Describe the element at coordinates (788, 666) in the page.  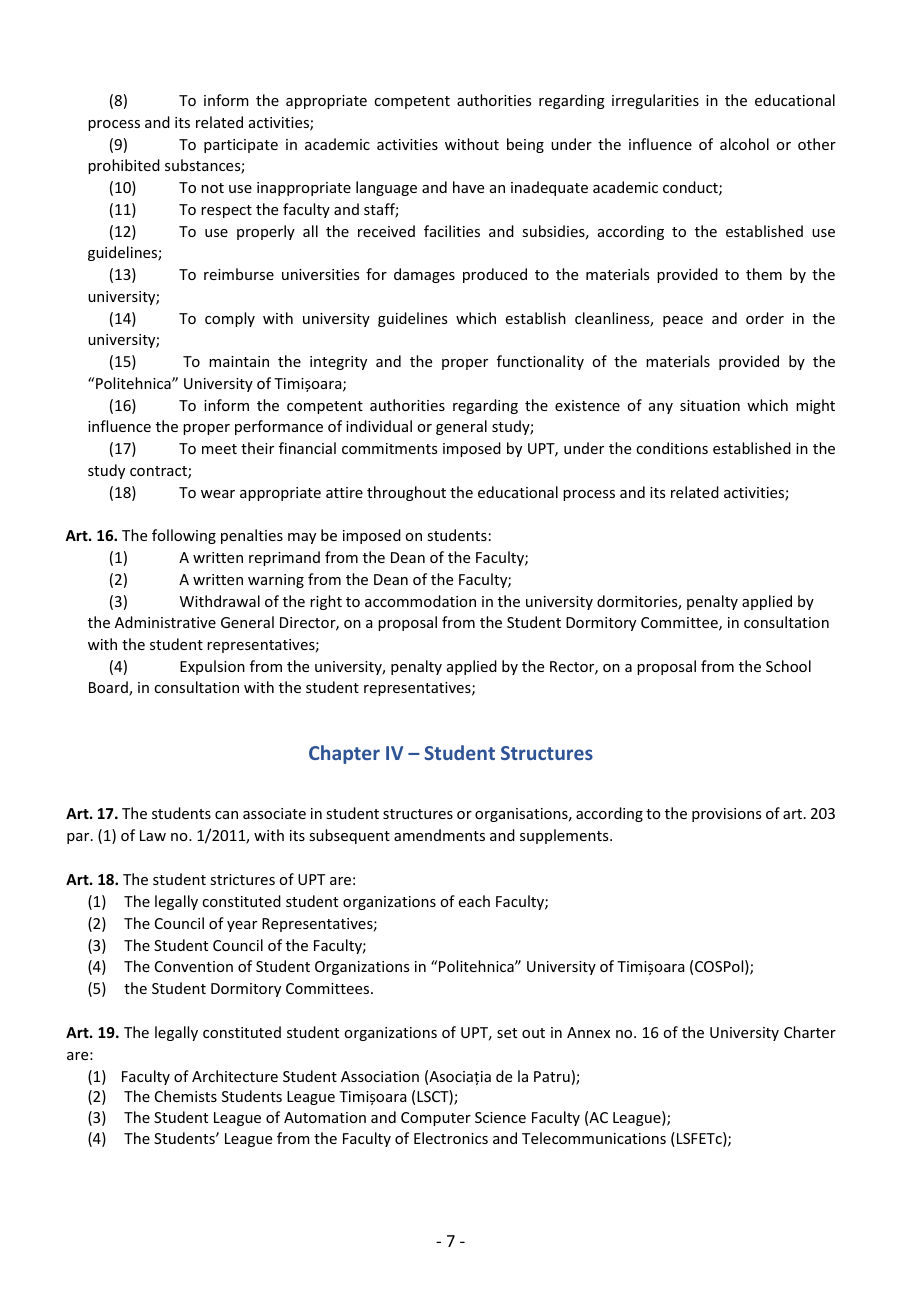
I see `School` at that location.
